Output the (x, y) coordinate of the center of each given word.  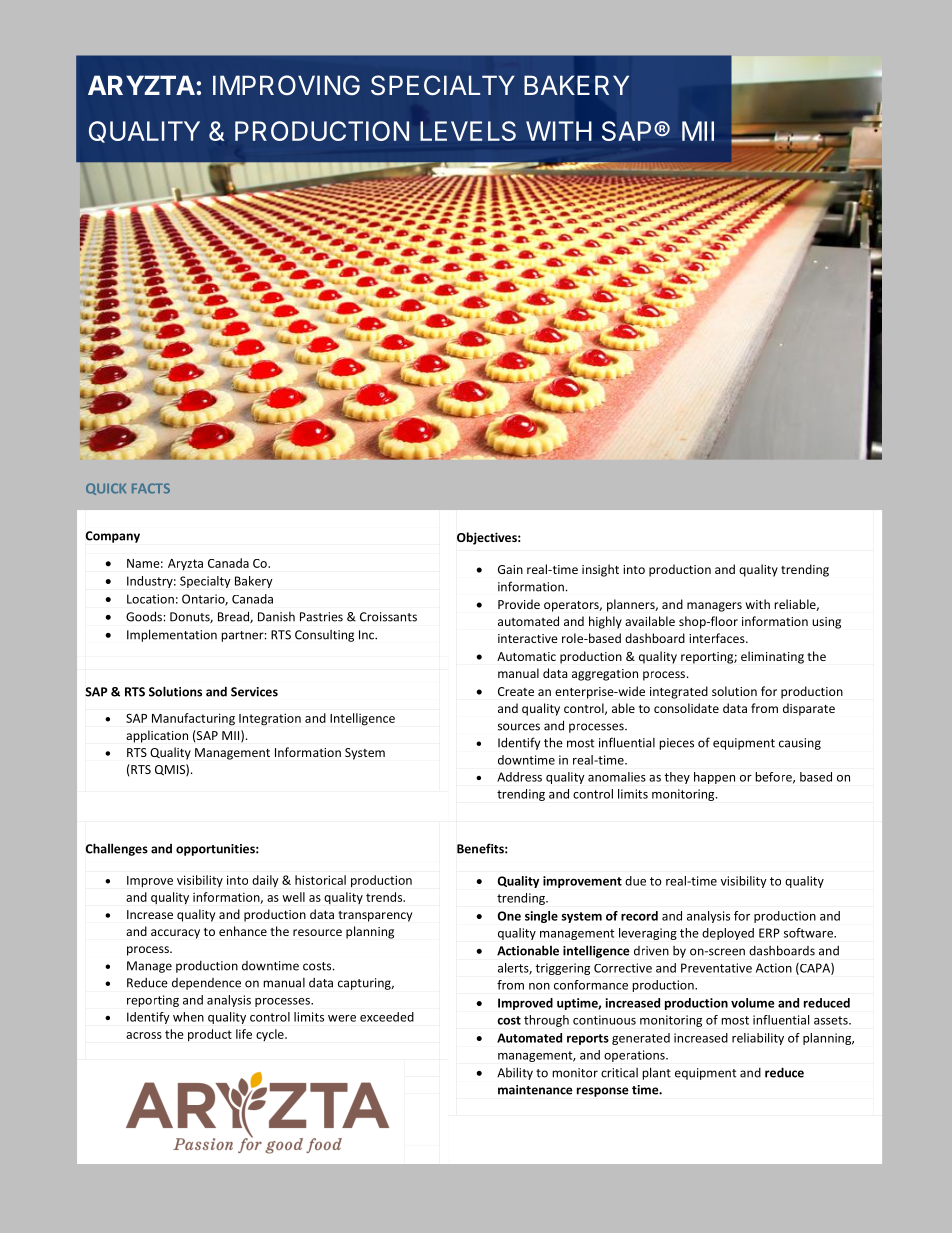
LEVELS (468, 131)
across (144, 1035)
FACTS (151, 488)
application (157, 736)
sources (519, 727)
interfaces (718, 638)
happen (714, 778)
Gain (510, 569)
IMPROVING (286, 85)
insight (600, 570)
